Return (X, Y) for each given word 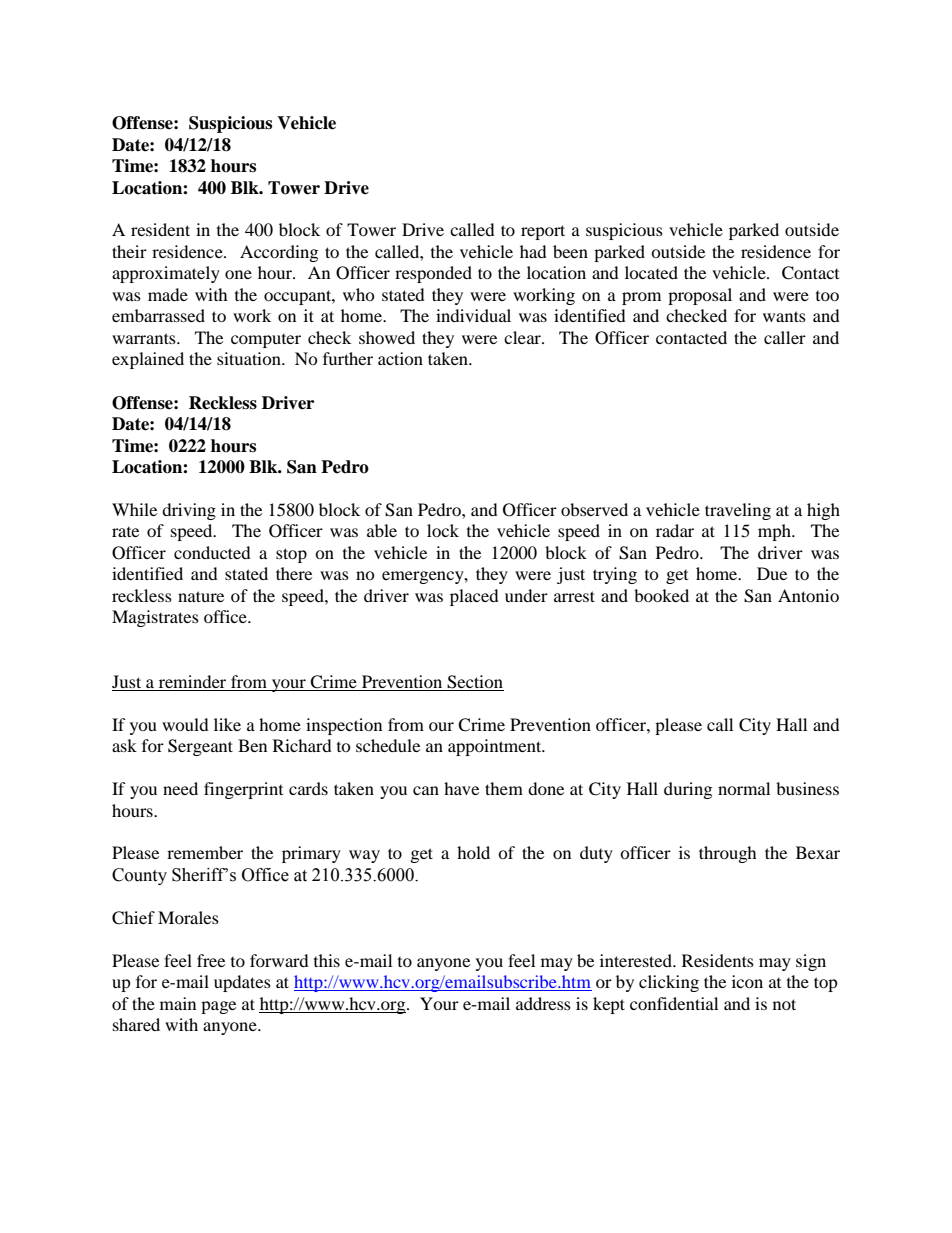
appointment (496, 747)
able (382, 530)
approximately (166, 274)
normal (744, 788)
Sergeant (200, 747)
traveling (738, 511)
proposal (700, 296)
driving (189, 511)
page (218, 1007)
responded (433, 274)
